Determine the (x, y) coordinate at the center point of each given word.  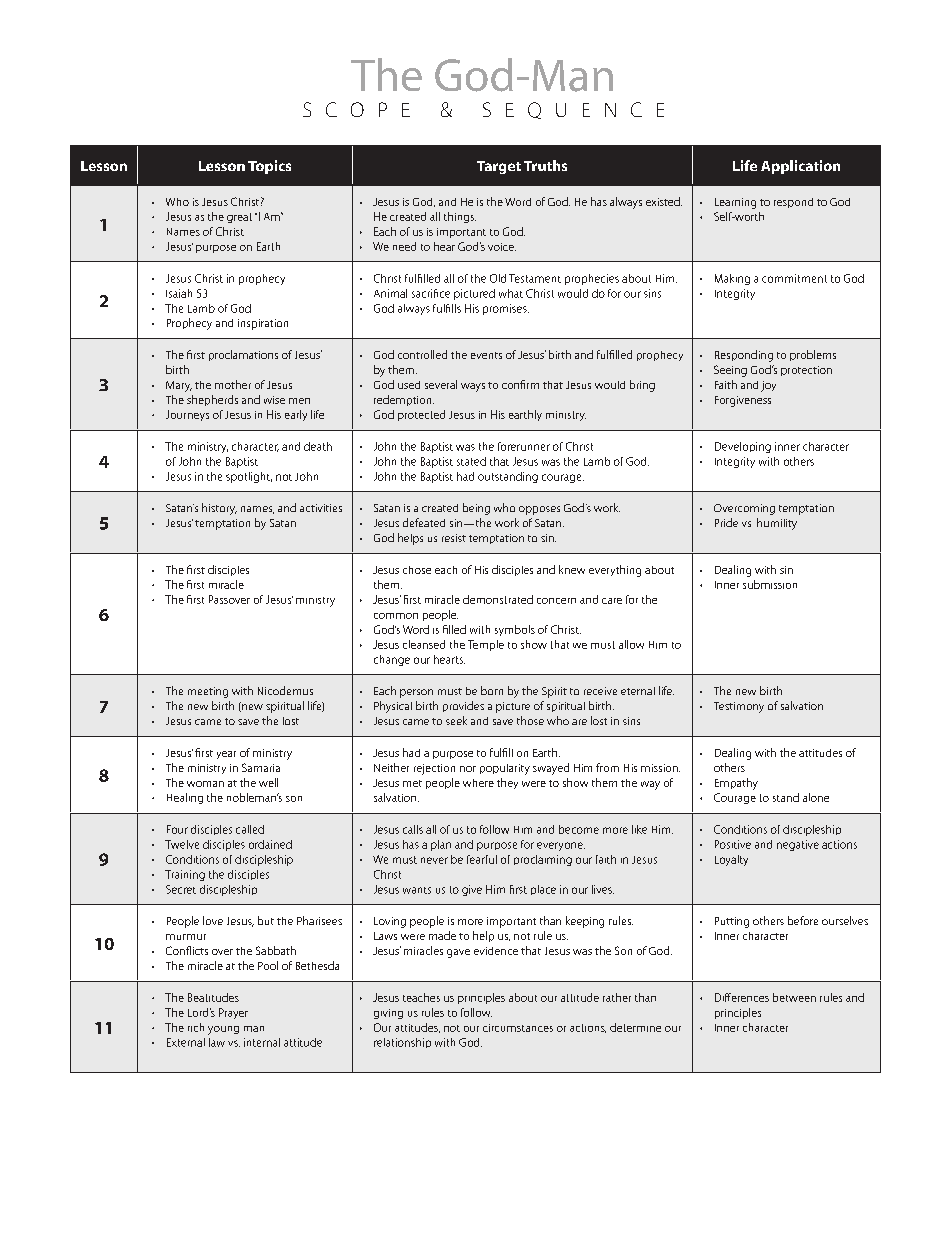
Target (499, 167)
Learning (735, 203)
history (219, 509)
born (492, 690)
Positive (733, 844)
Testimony (739, 707)
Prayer (233, 1013)
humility (777, 524)
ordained (270, 844)
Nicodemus (285, 690)
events (486, 355)
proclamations (243, 355)
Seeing (730, 371)
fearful (482, 859)
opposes (539, 510)
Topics (269, 167)
